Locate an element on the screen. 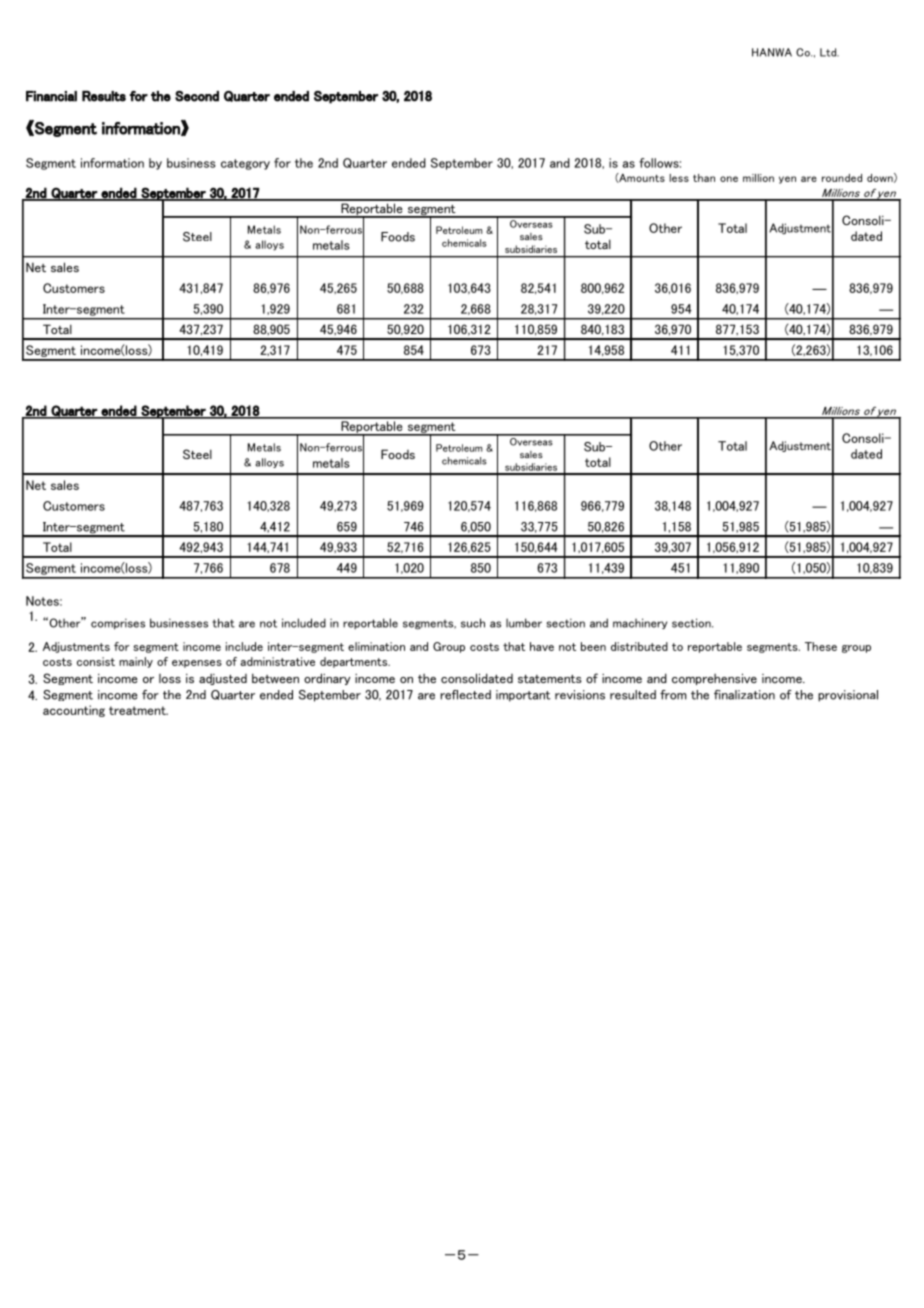 This screenshot has width=924, height=1308. finalization is located at coordinates (744, 695).
